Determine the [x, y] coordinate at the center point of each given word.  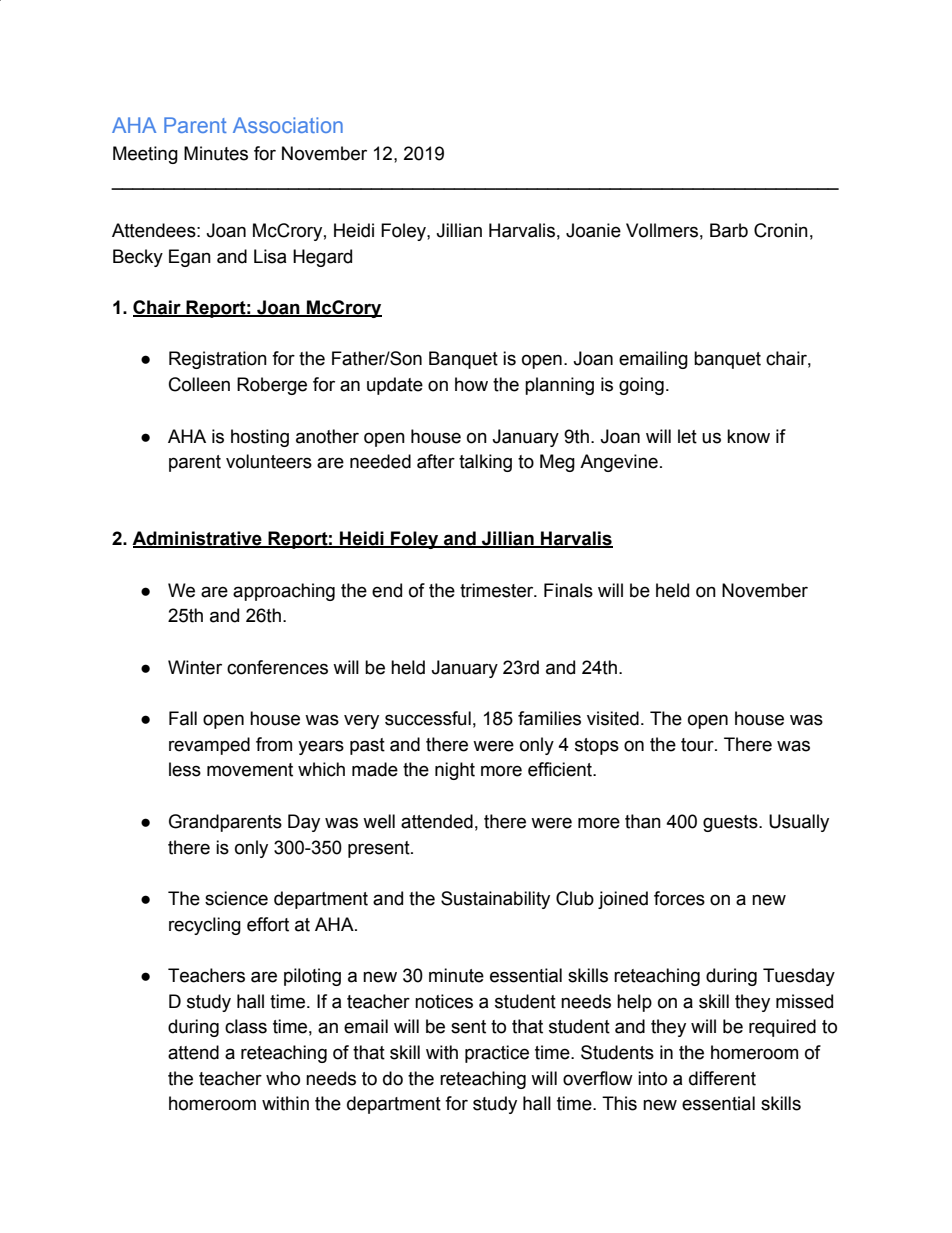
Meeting [145, 155]
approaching [284, 592]
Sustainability [495, 900]
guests [731, 823]
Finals [568, 590]
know [748, 436]
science [236, 898]
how [471, 384]
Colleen [199, 384]
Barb [729, 230]
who [283, 1078]
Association [288, 125]
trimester [498, 590]
